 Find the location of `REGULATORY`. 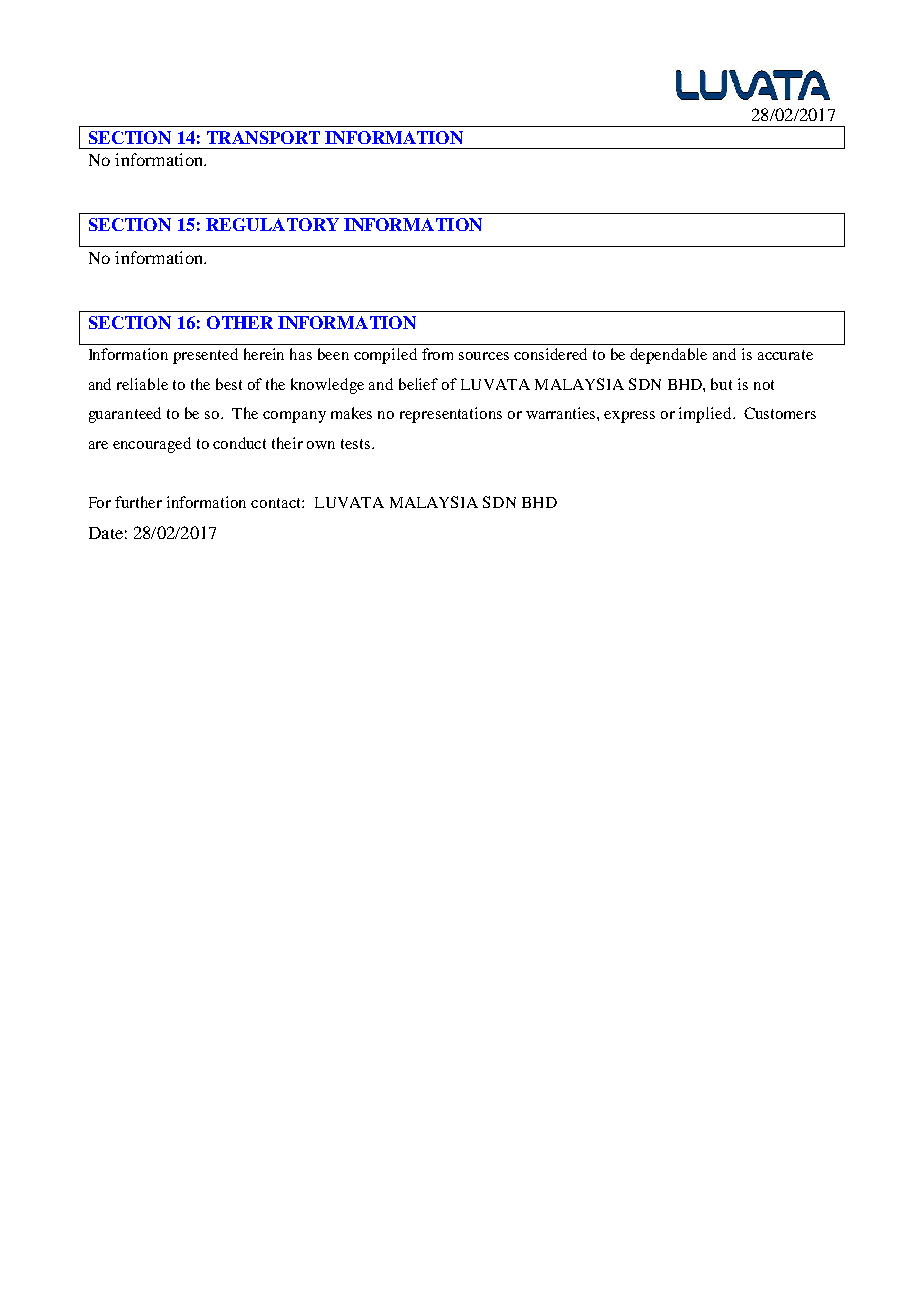

REGULATORY is located at coordinates (272, 224).
